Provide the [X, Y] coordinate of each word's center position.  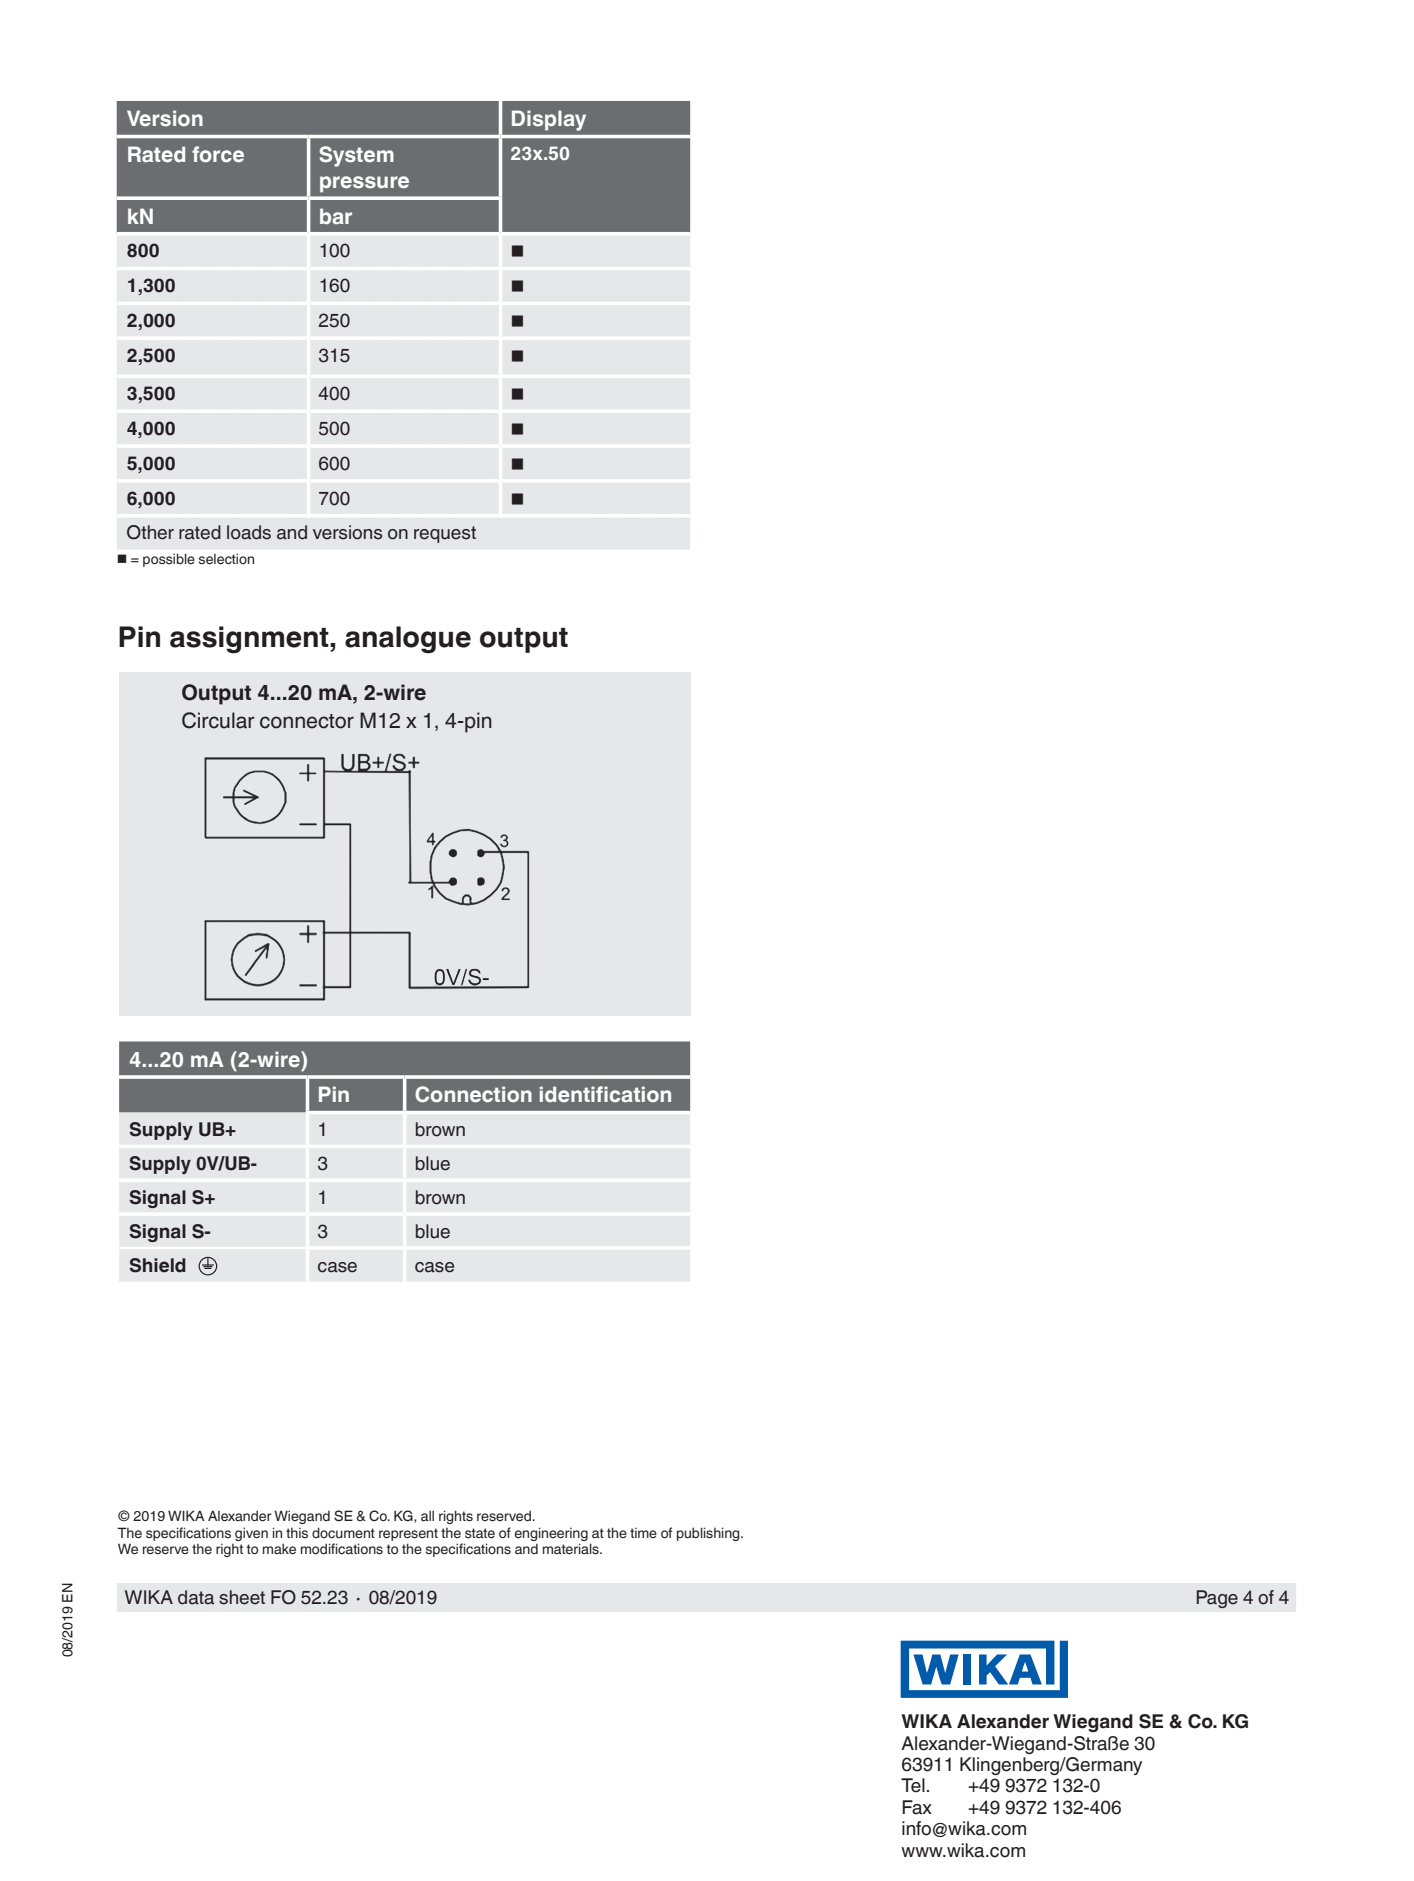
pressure [364, 184]
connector [307, 721]
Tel [913, 1785]
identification [605, 1094]
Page [1217, 1599]
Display [549, 120]
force [218, 154]
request [445, 534]
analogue [408, 640]
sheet [242, 1597]
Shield [157, 1265]
